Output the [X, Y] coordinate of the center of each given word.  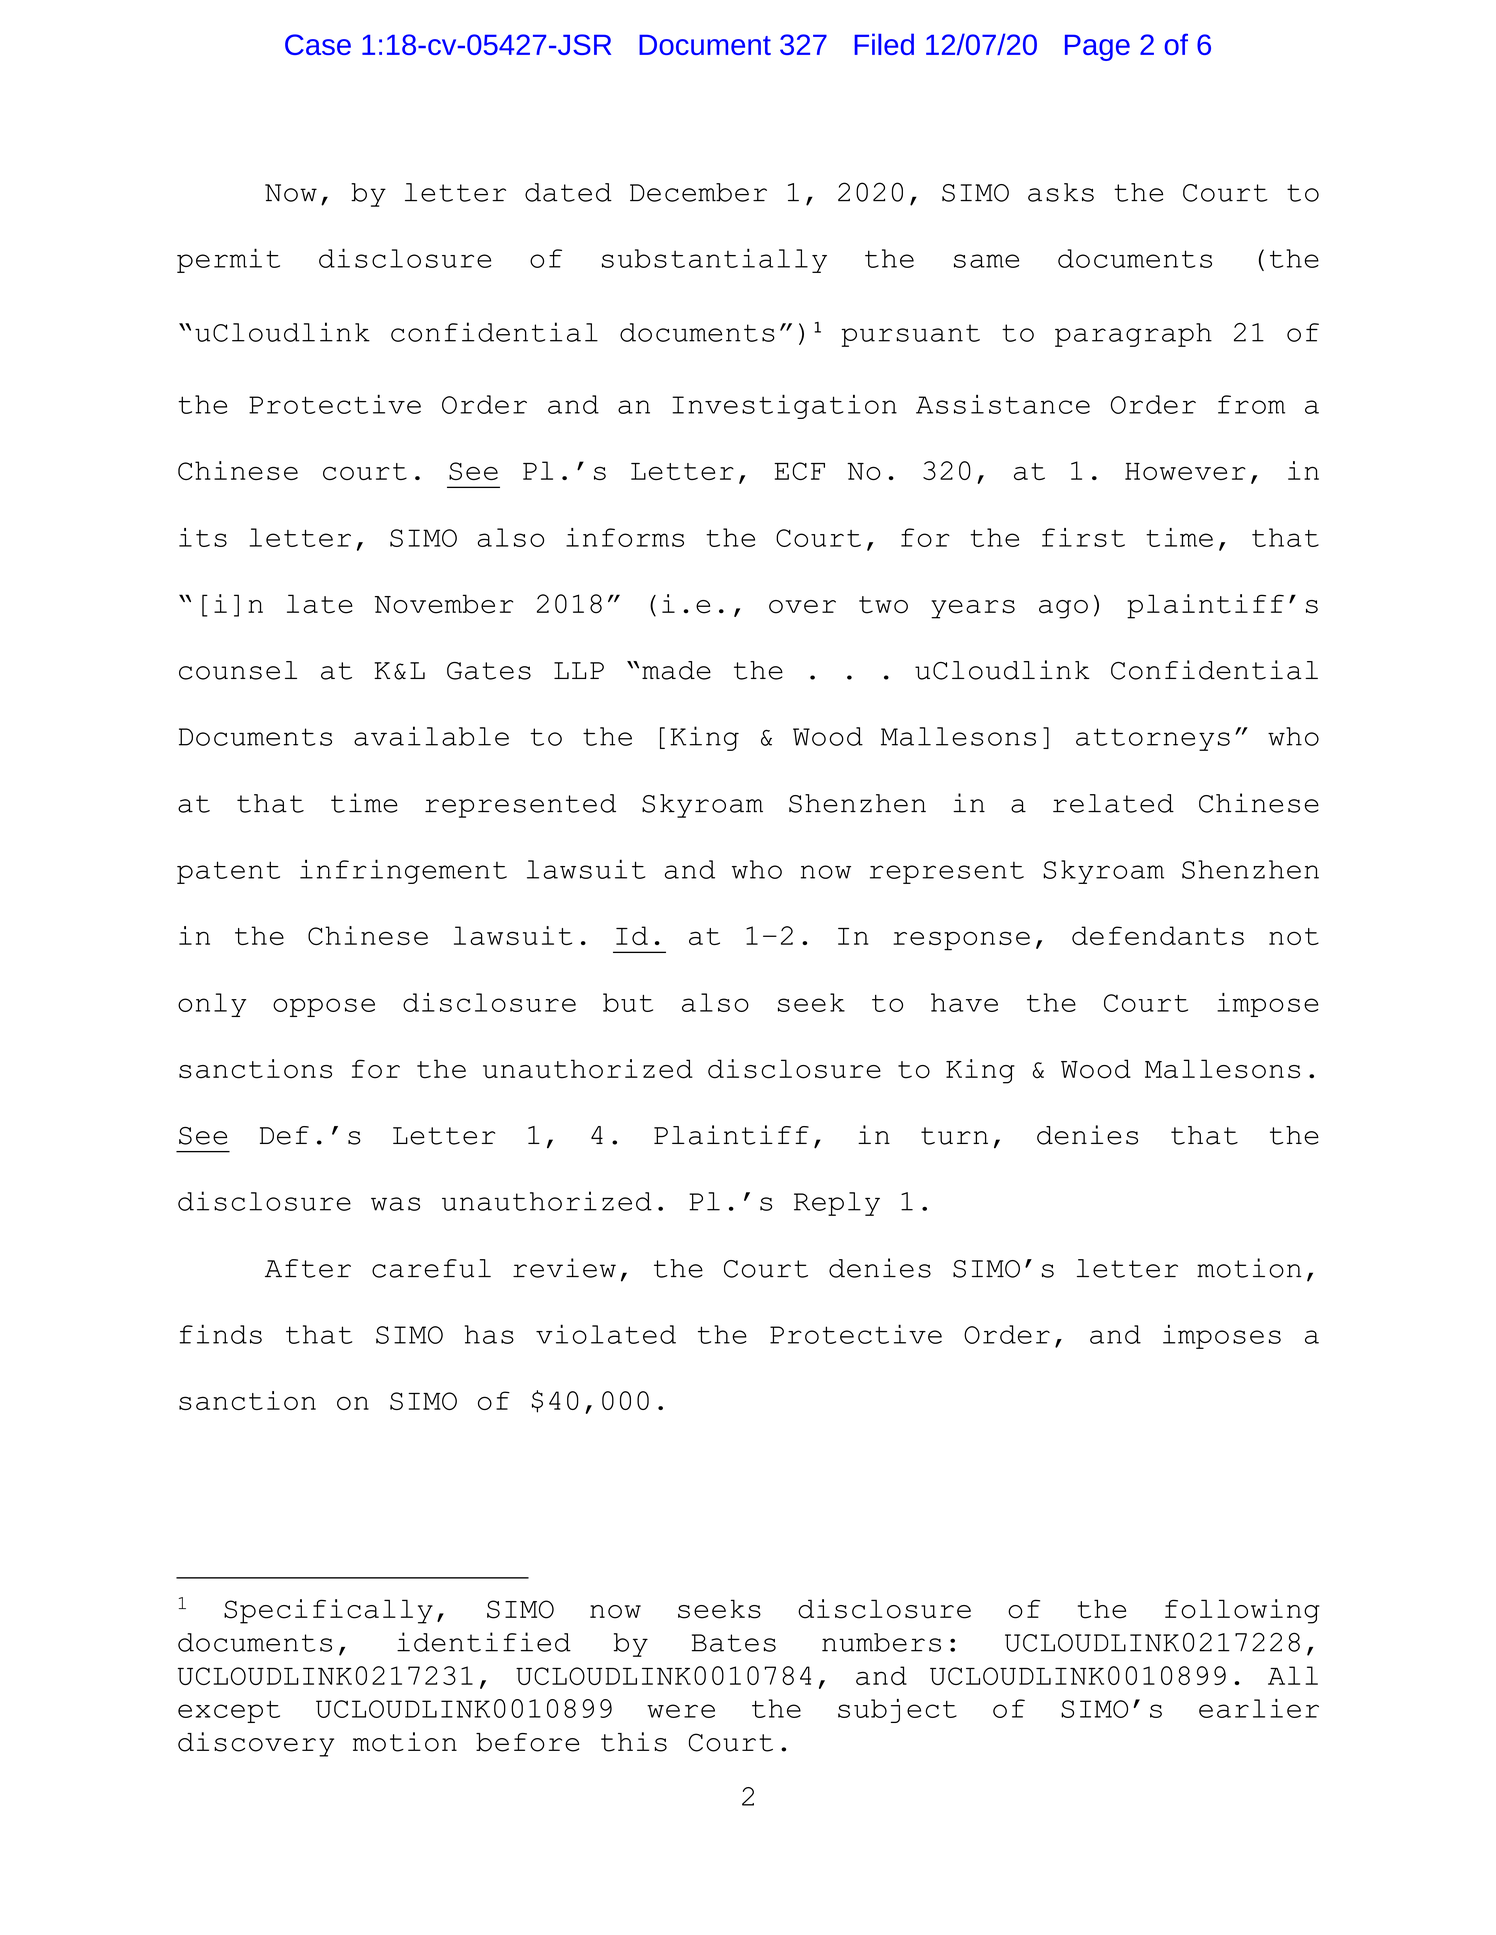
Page [1097, 48]
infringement [403, 871]
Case [318, 44]
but [628, 1002]
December [698, 192]
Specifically [328, 1611]
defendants [1158, 935]
